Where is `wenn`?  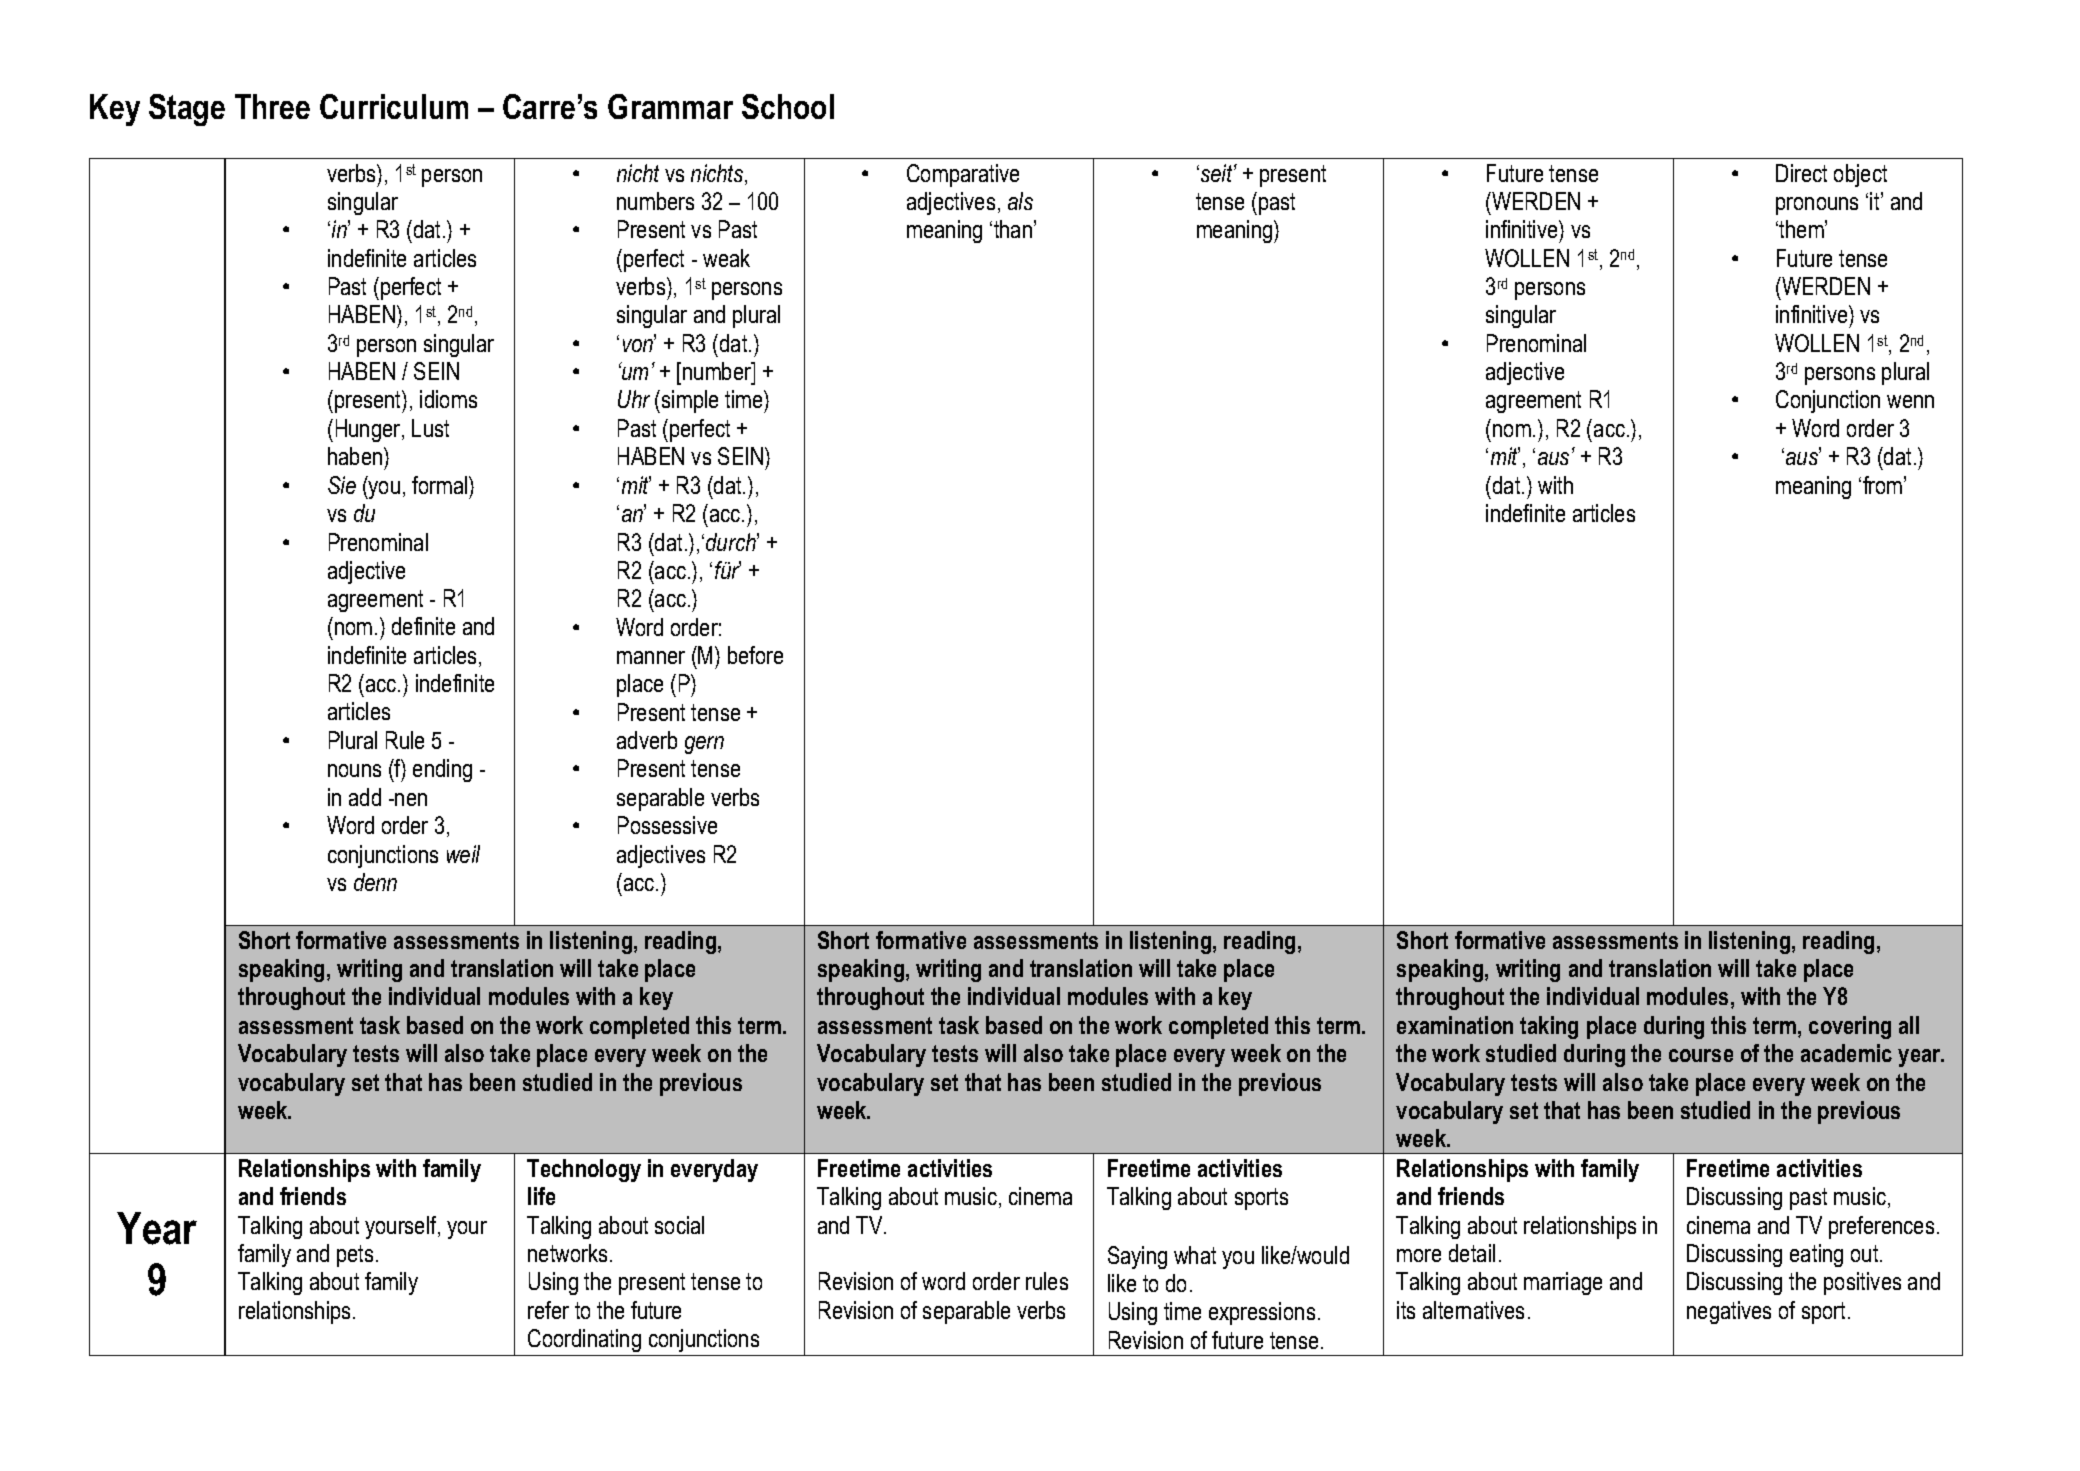 wenn is located at coordinates (1910, 401).
